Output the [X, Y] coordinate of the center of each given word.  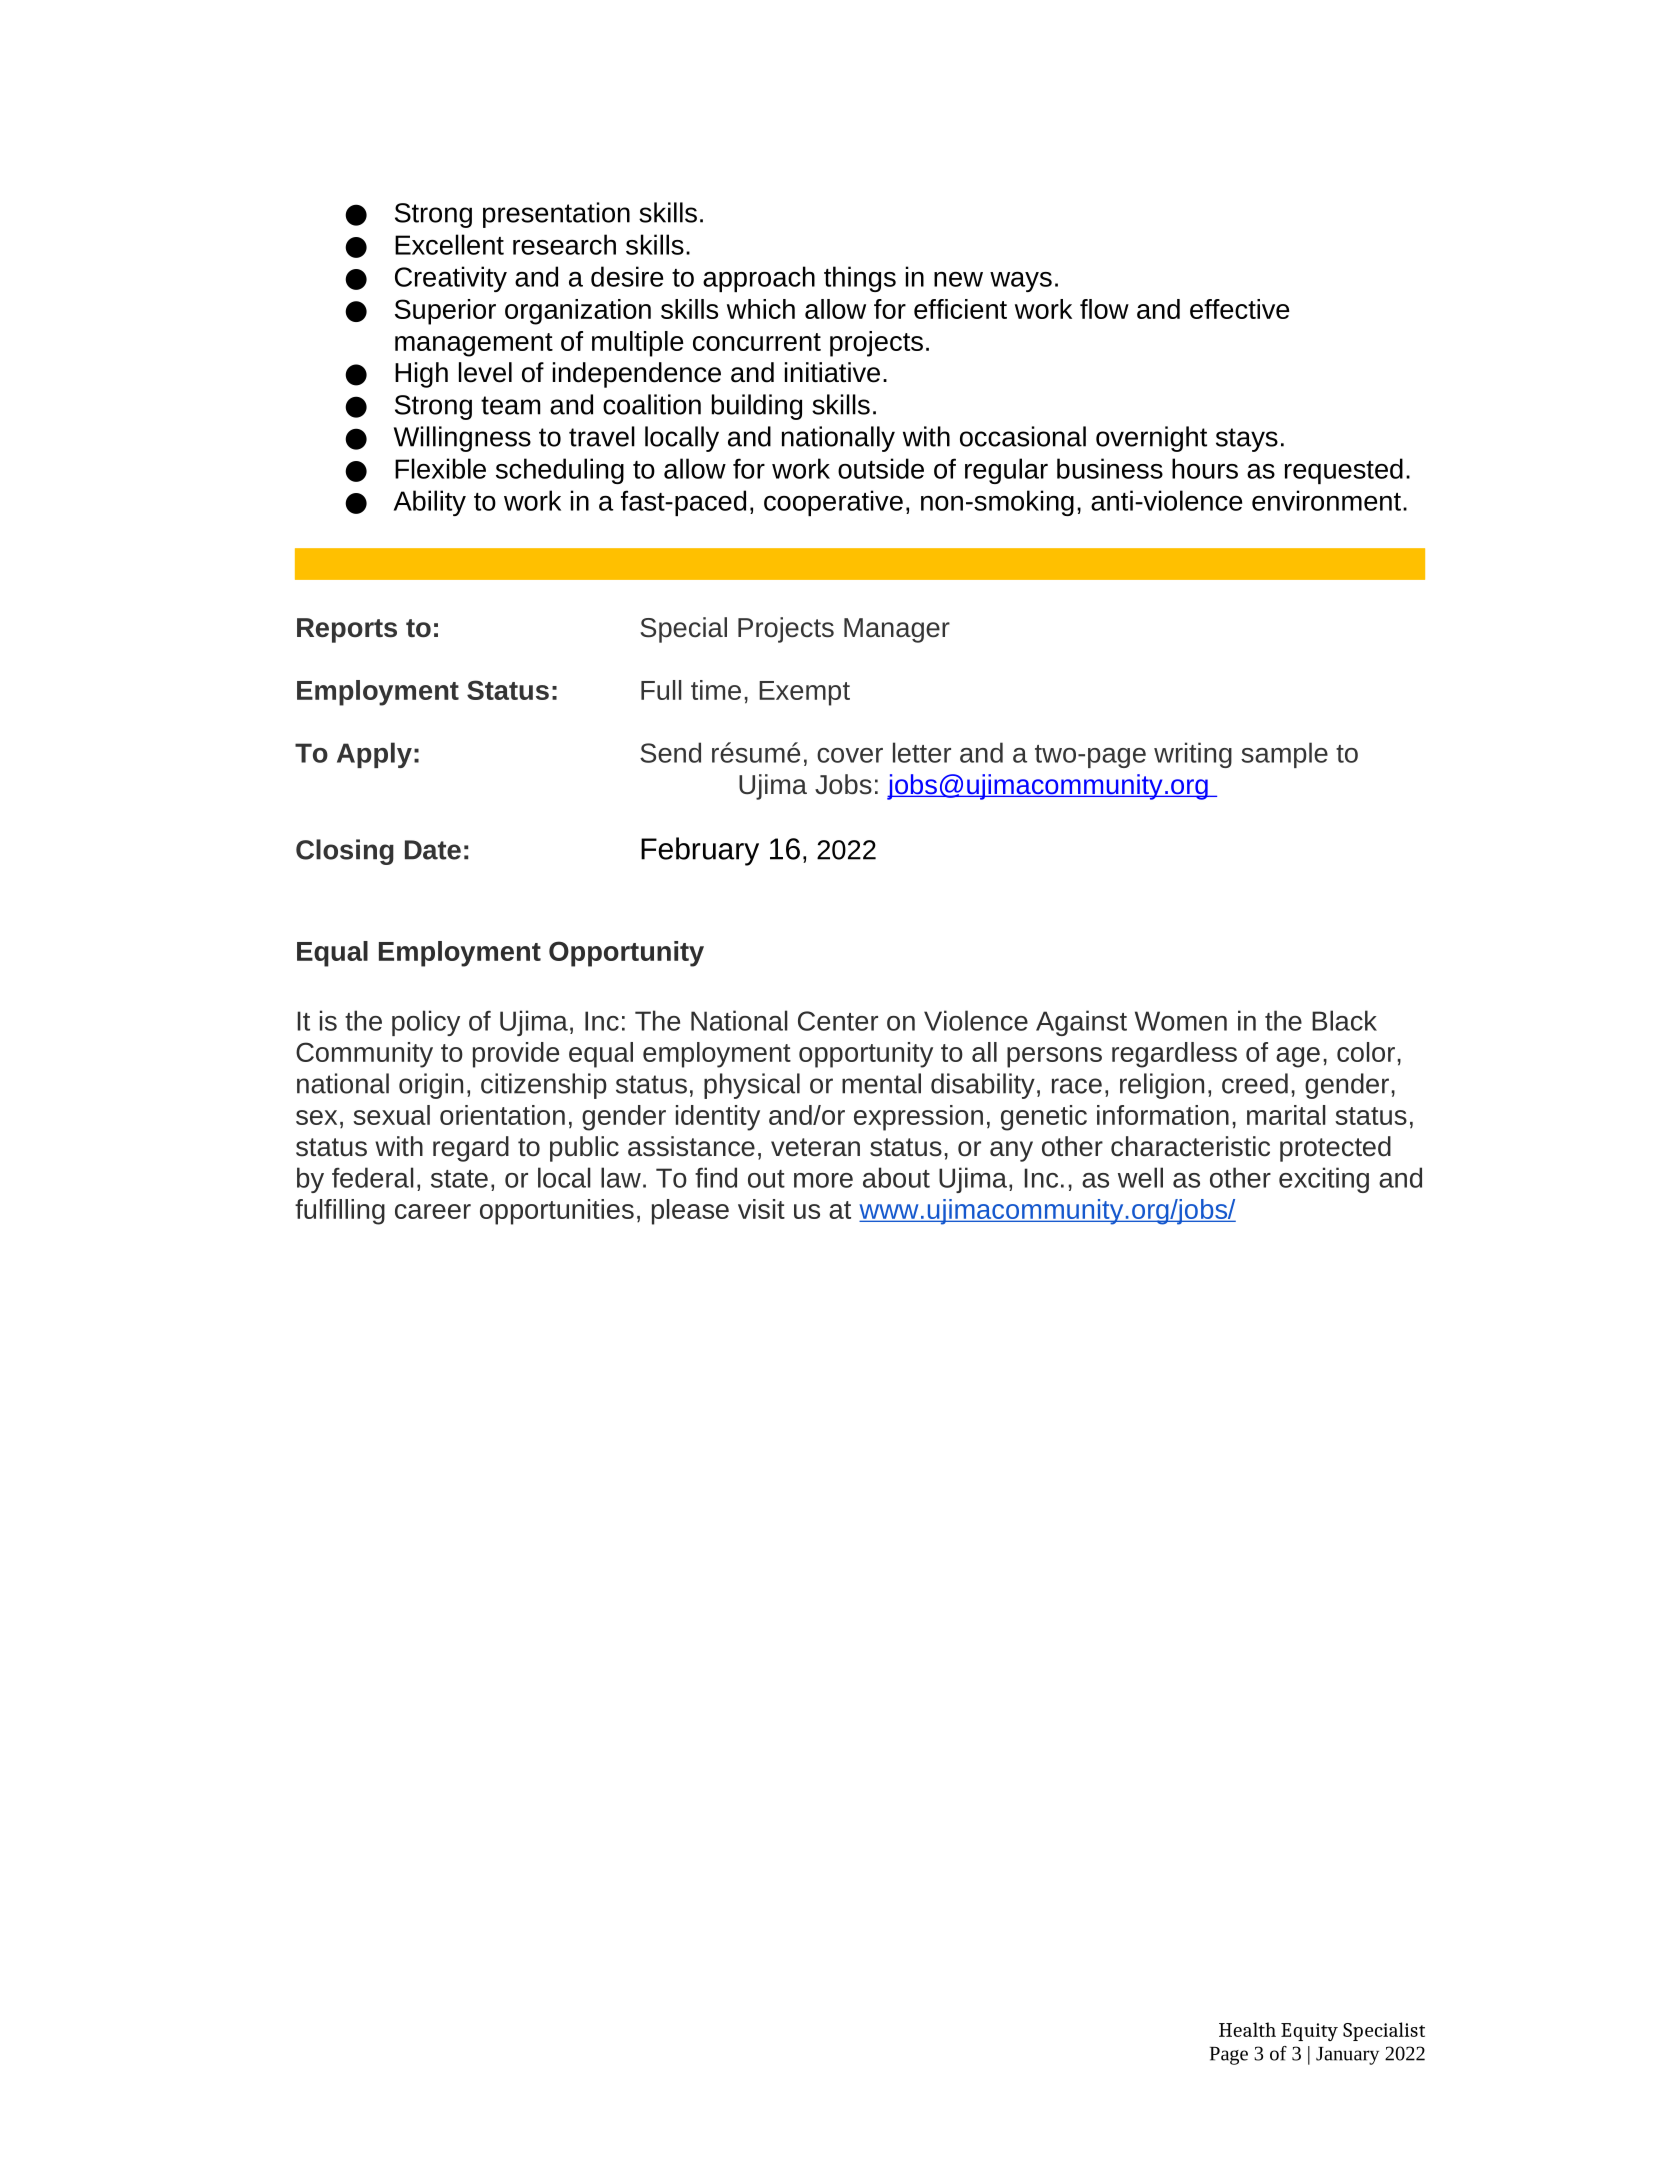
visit [761, 1209]
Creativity [451, 279]
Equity [1309, 2032]
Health [1247, 2029]
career [433, 1211]
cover [850, 755]
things [860, 279]
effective [1240, 309]
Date [433, 850]
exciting [1324, 1180]
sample [1284, 755]
